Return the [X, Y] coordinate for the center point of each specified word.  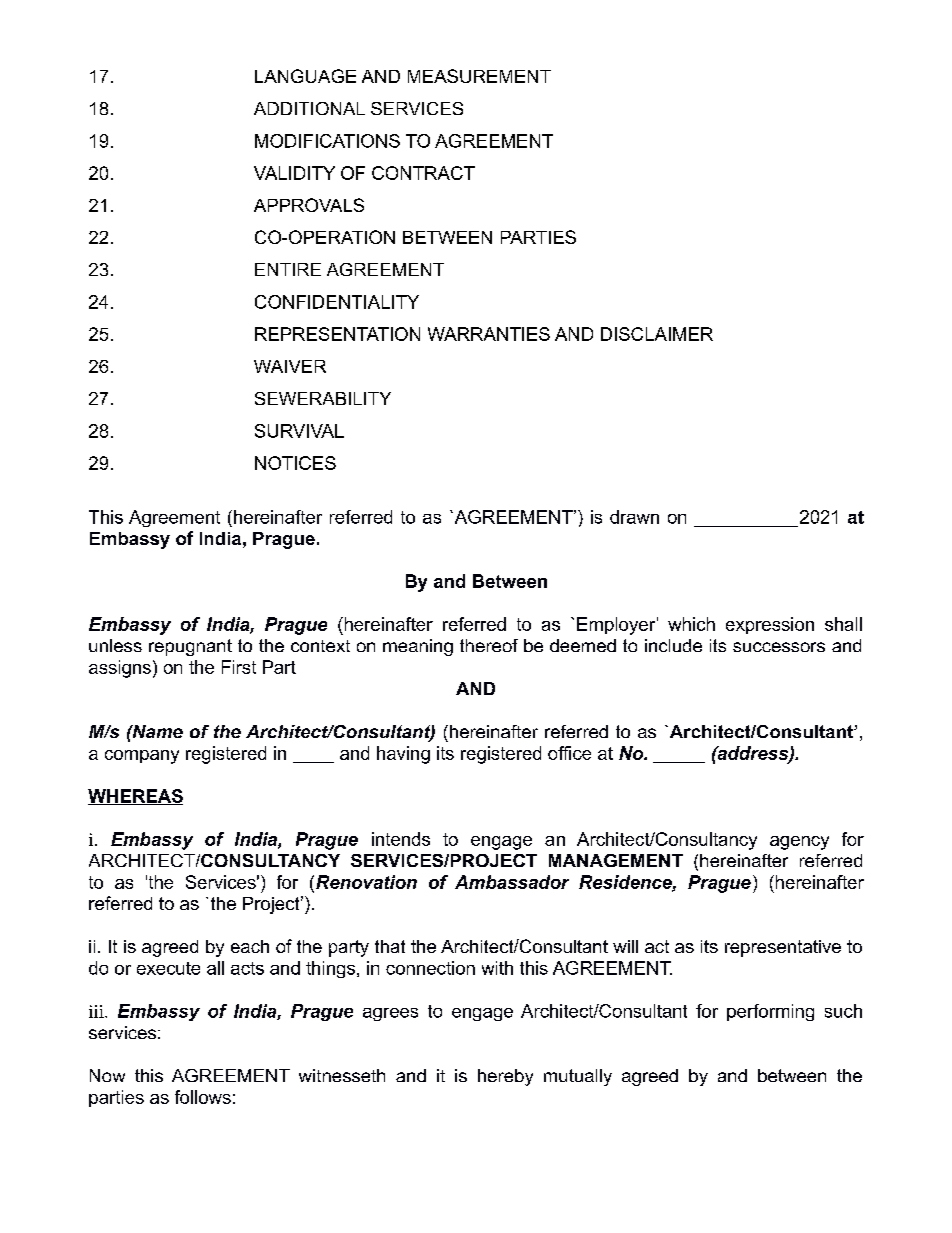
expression [770, 625]
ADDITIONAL [309, 108]
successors [779, 647]
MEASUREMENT [479, 76]
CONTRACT [423, 173]
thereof [489, 645]
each [250, 946]
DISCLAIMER [657, 334]
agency [799, 843]
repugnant [190, 647]
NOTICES [295, 463]
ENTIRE [288, 269]
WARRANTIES [489, 334]
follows [203, 1097]
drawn [634, 517]
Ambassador [512, 882]
